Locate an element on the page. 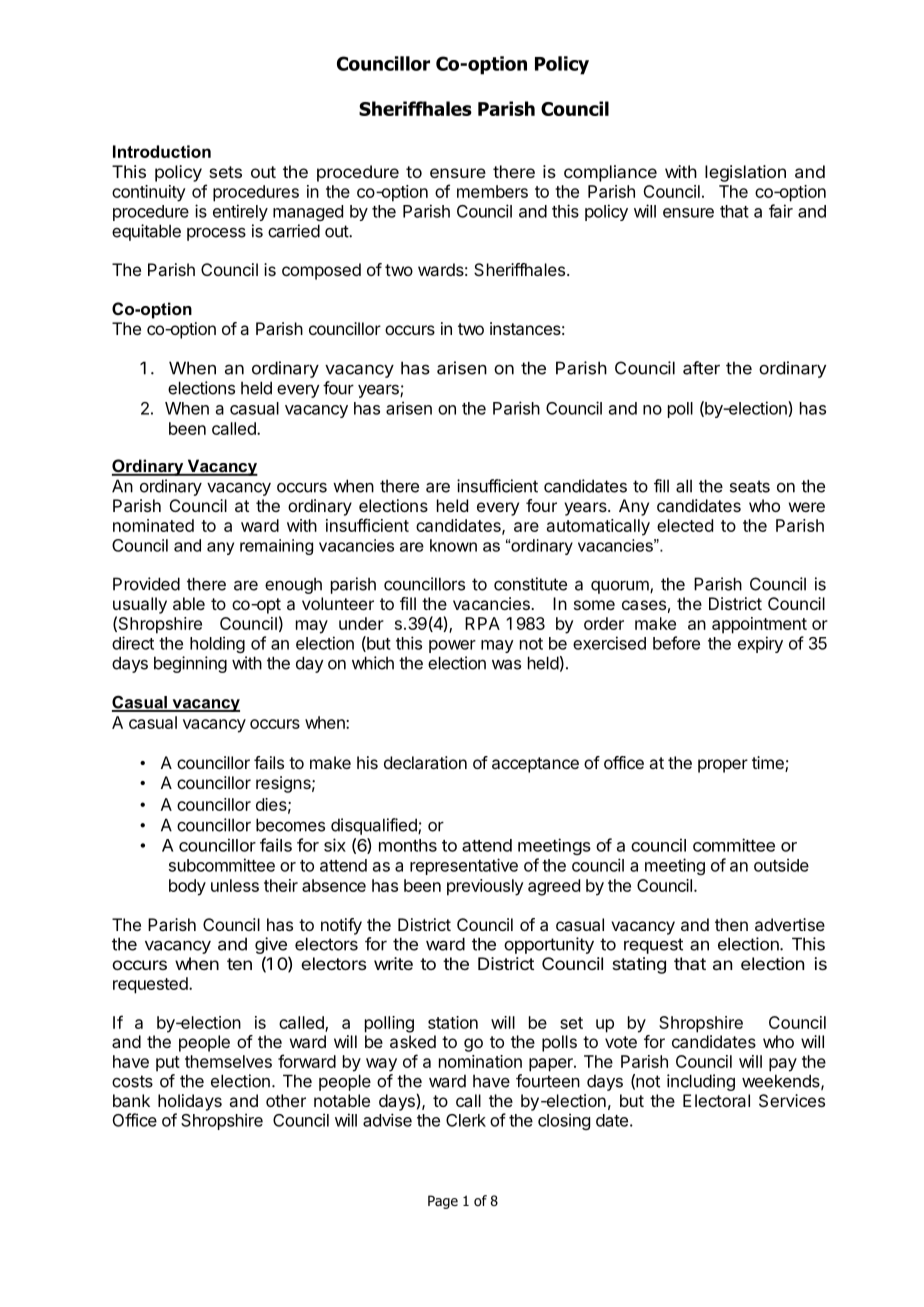  Page is located at coordinates (443, 1202).
